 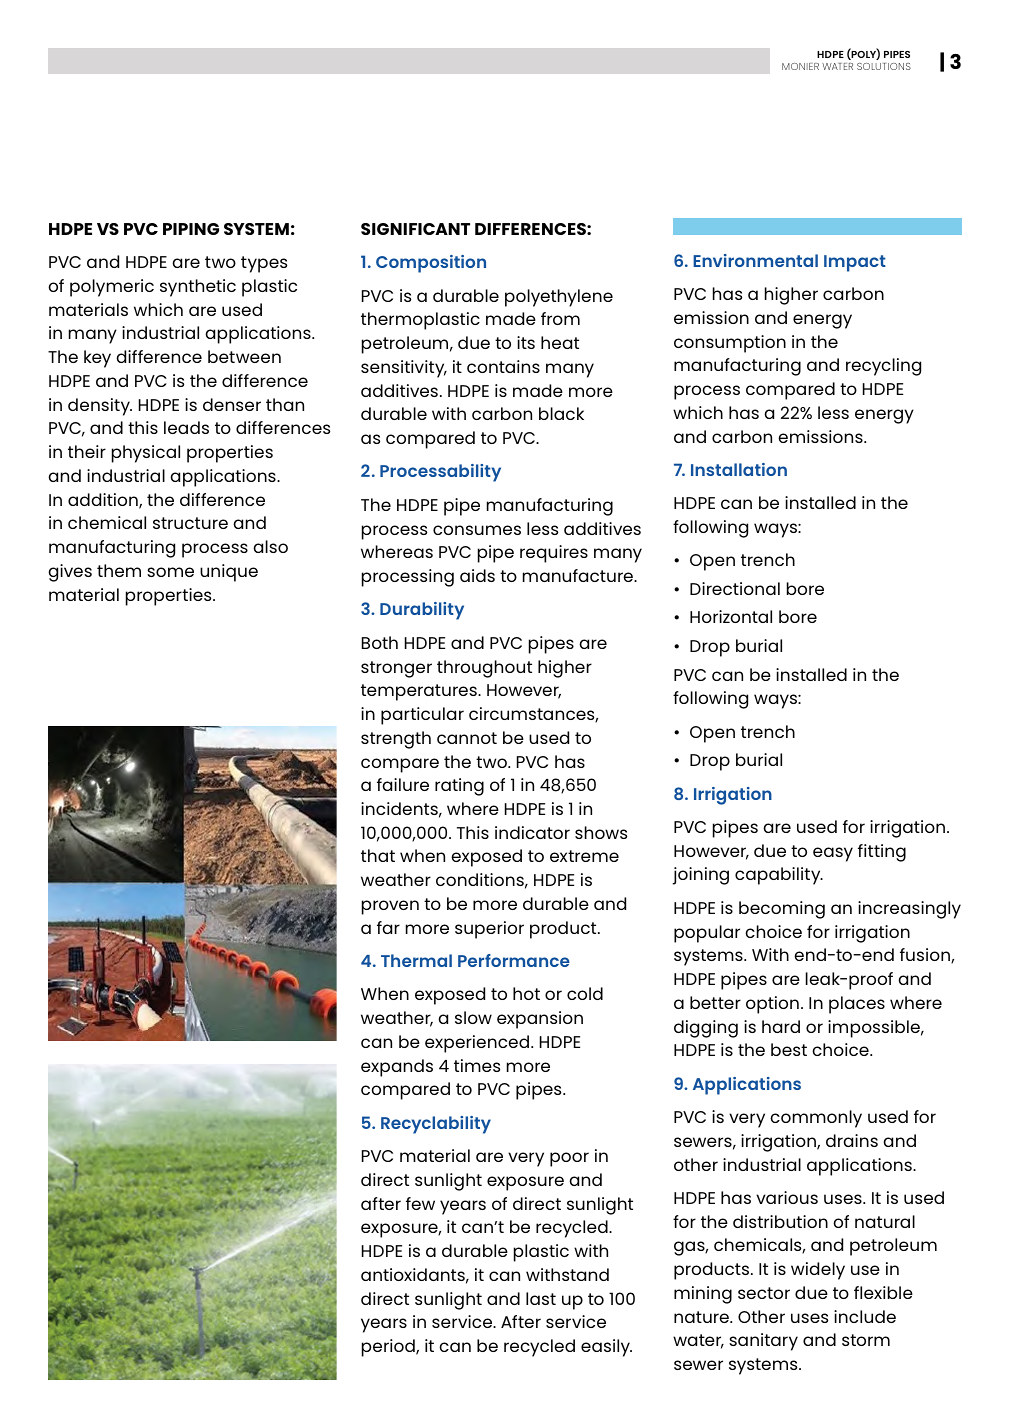 What do you see at coordinates (731, 616) in the screenshot?
I see `Horizontal` at bounding box center [731, 616].
